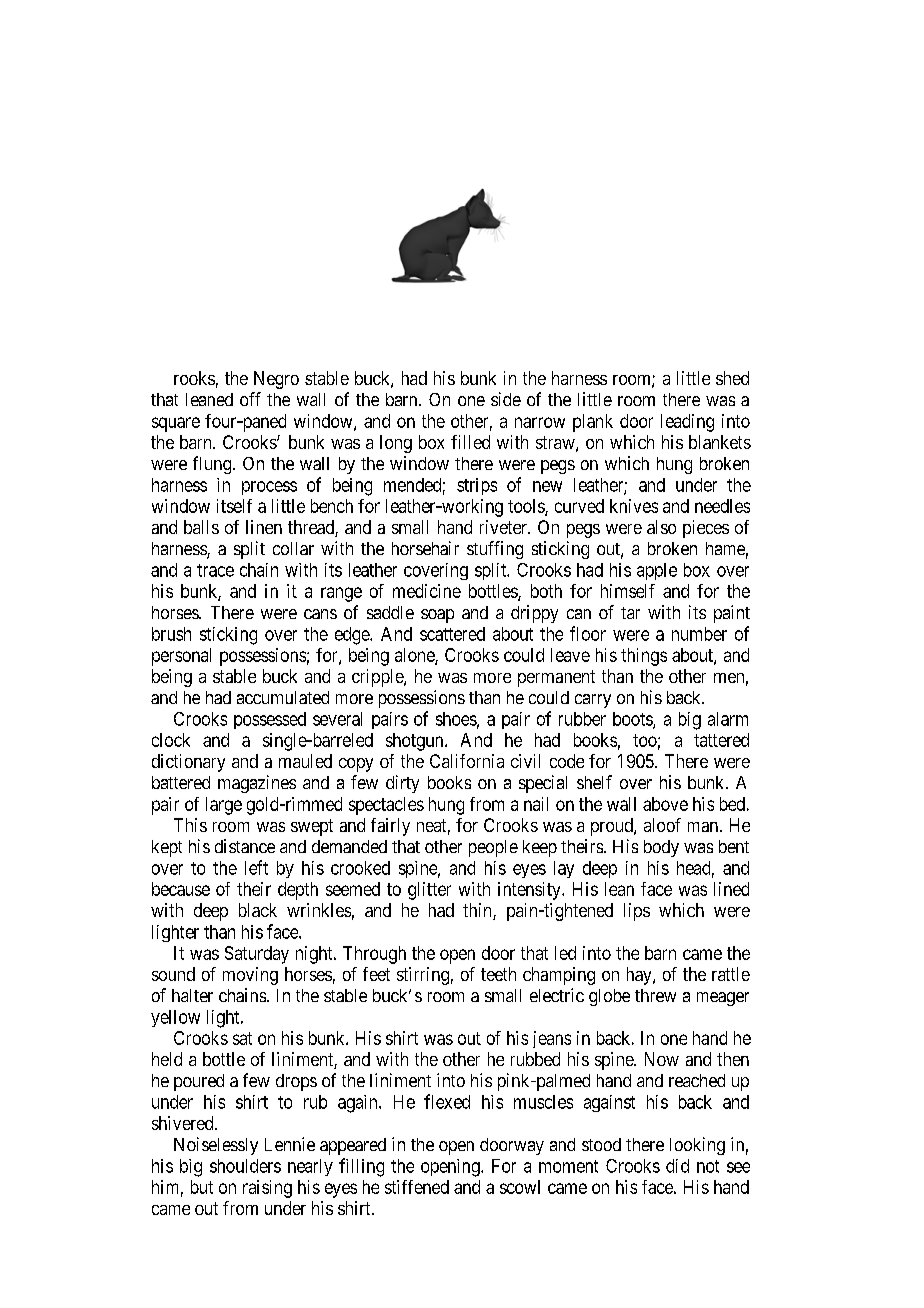 The height and width of the screenshot is (1308, 924). I want to click on above, so click(665, 804).
